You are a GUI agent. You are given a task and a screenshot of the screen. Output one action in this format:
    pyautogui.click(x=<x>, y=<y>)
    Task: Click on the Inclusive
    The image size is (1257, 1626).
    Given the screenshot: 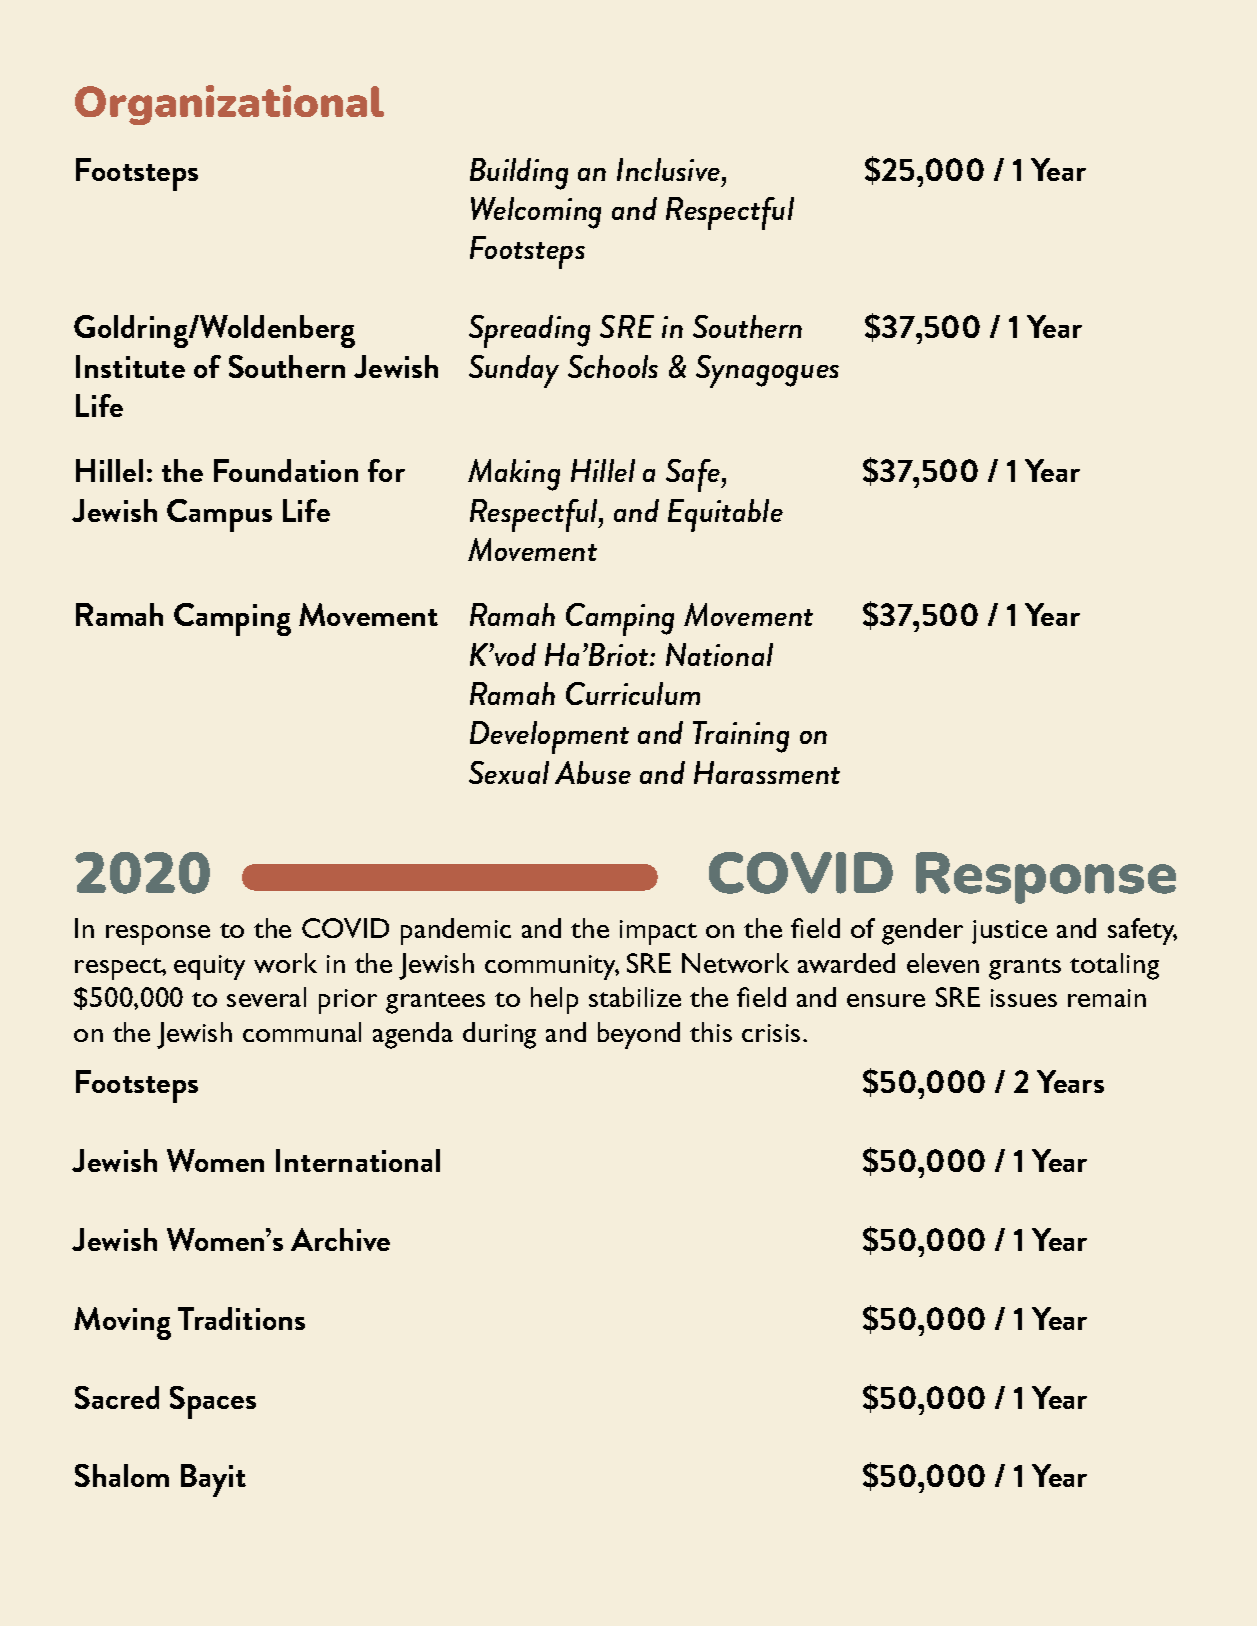 What is the action you would take?
    pyautogui.click(x=670, y=169)
